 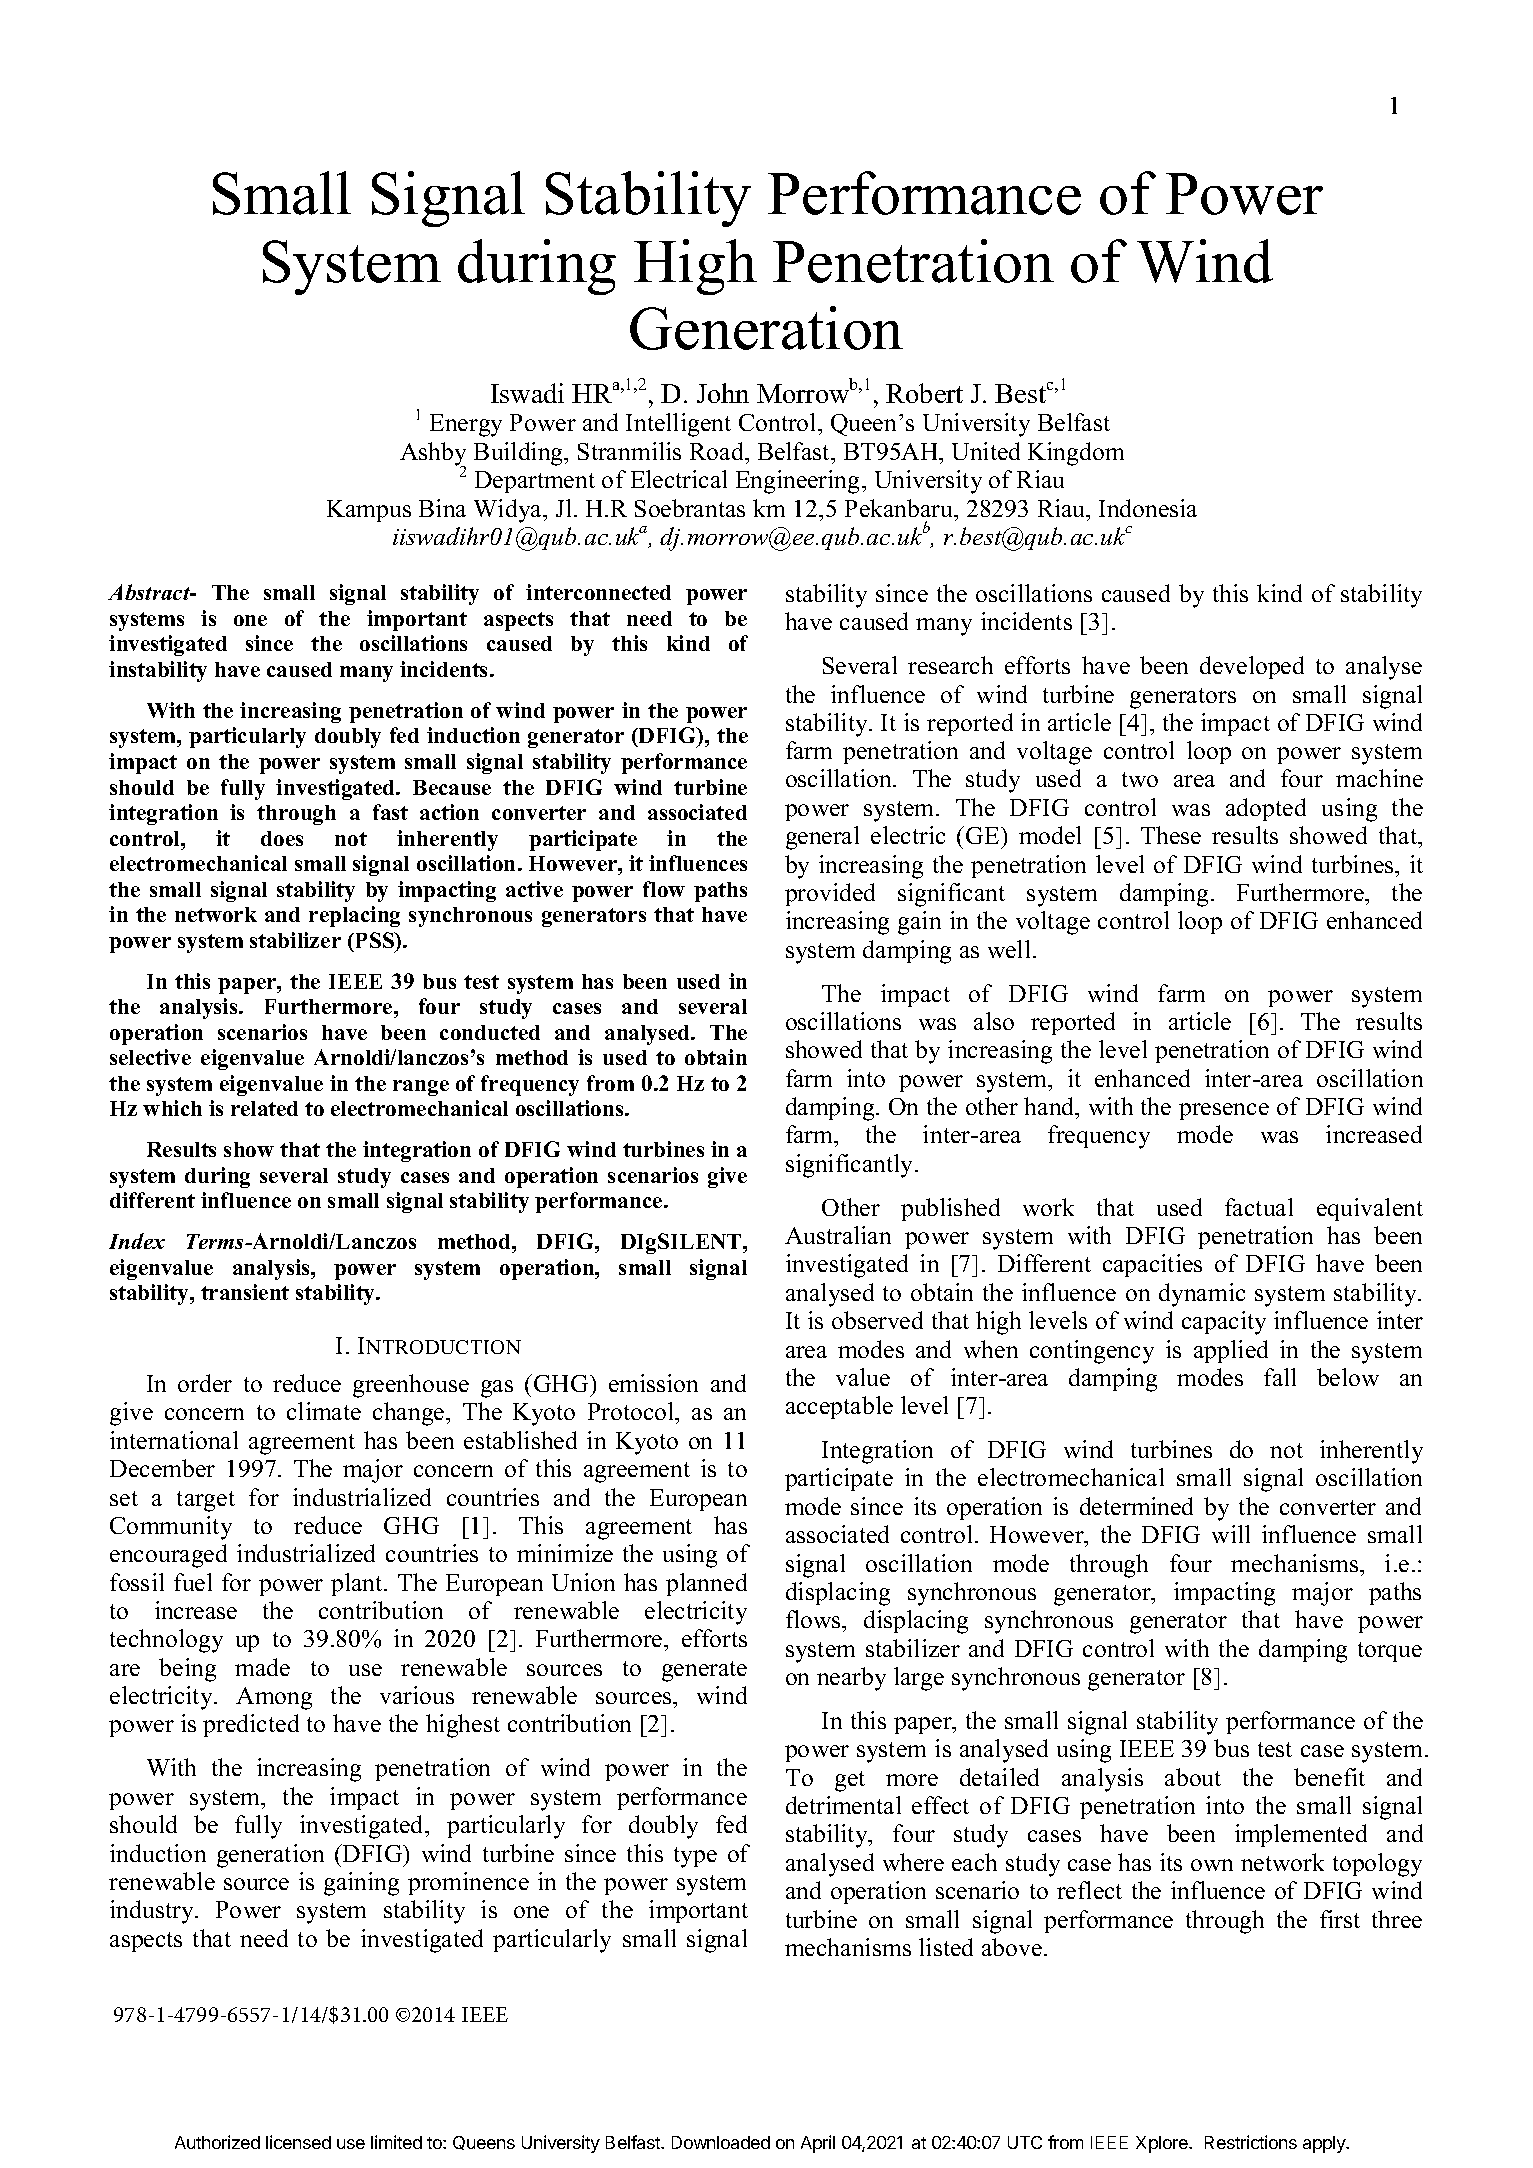 What do you see at coordinates (298, 2142) in the screenshot?
I see `licensed` at bounding box center [298, 2142].
